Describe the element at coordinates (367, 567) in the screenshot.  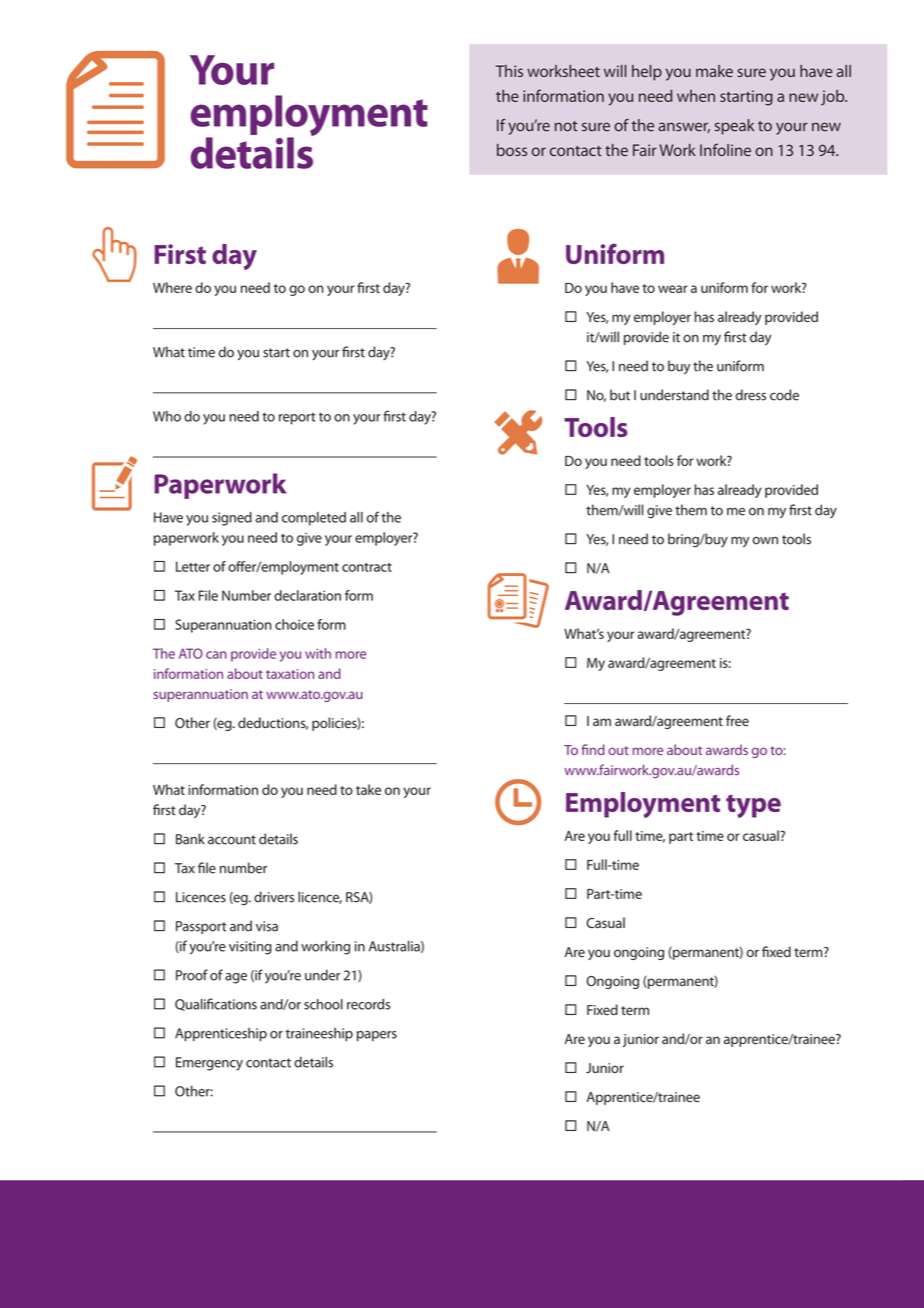
I see `contract` at that location.
